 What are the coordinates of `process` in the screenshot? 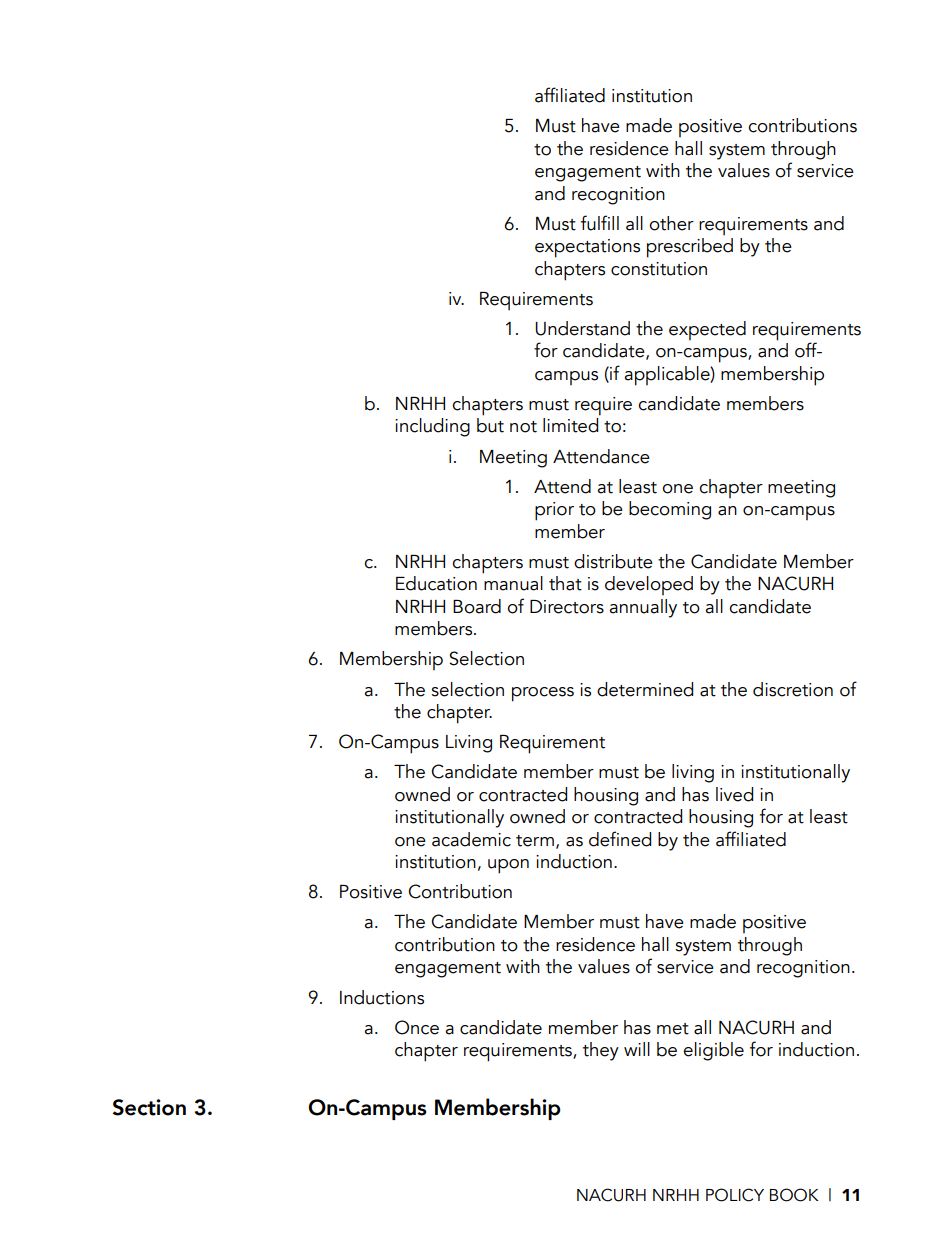 It's located at (543, 694).
